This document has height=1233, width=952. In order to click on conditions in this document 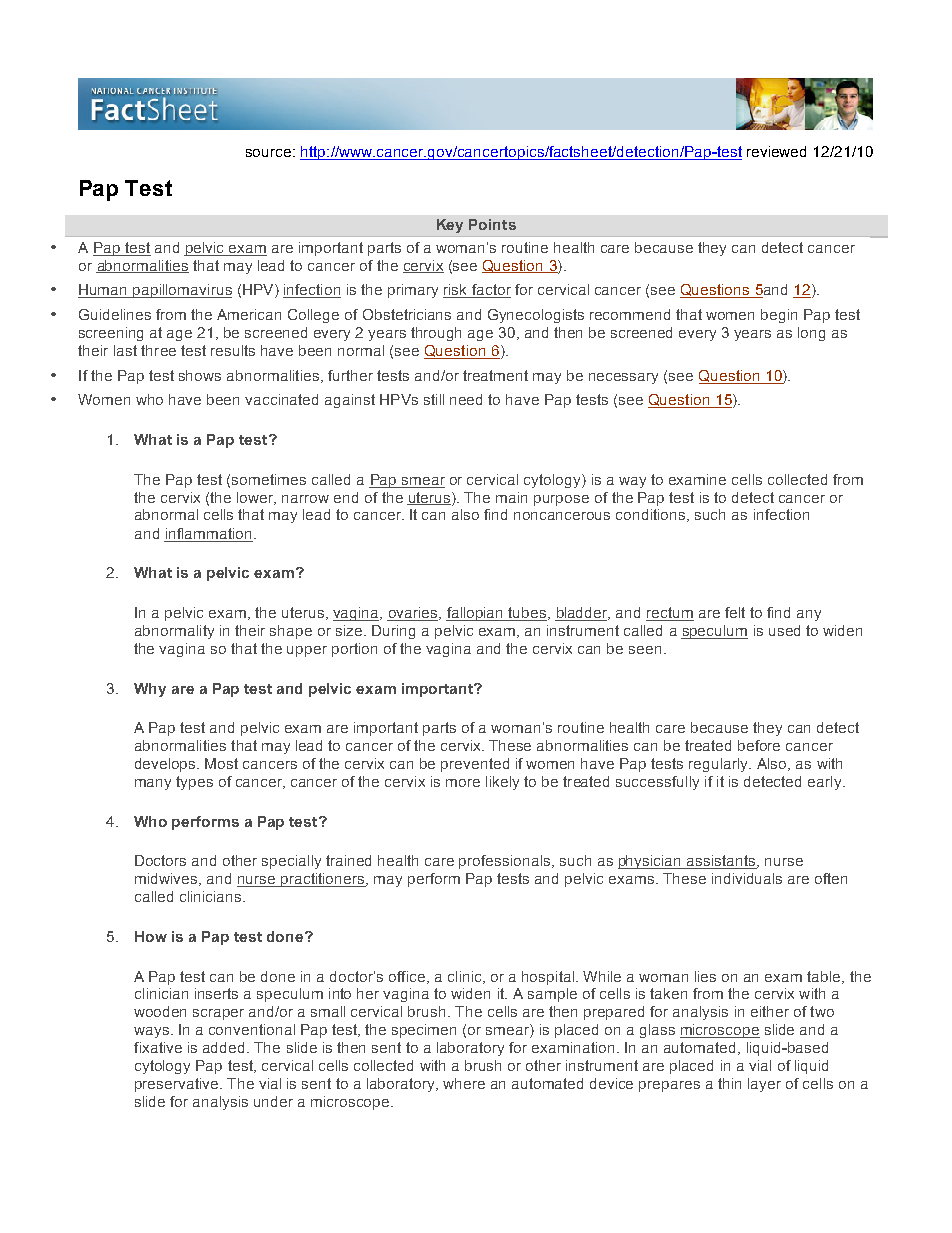, I will do `click(652, 515)`.
